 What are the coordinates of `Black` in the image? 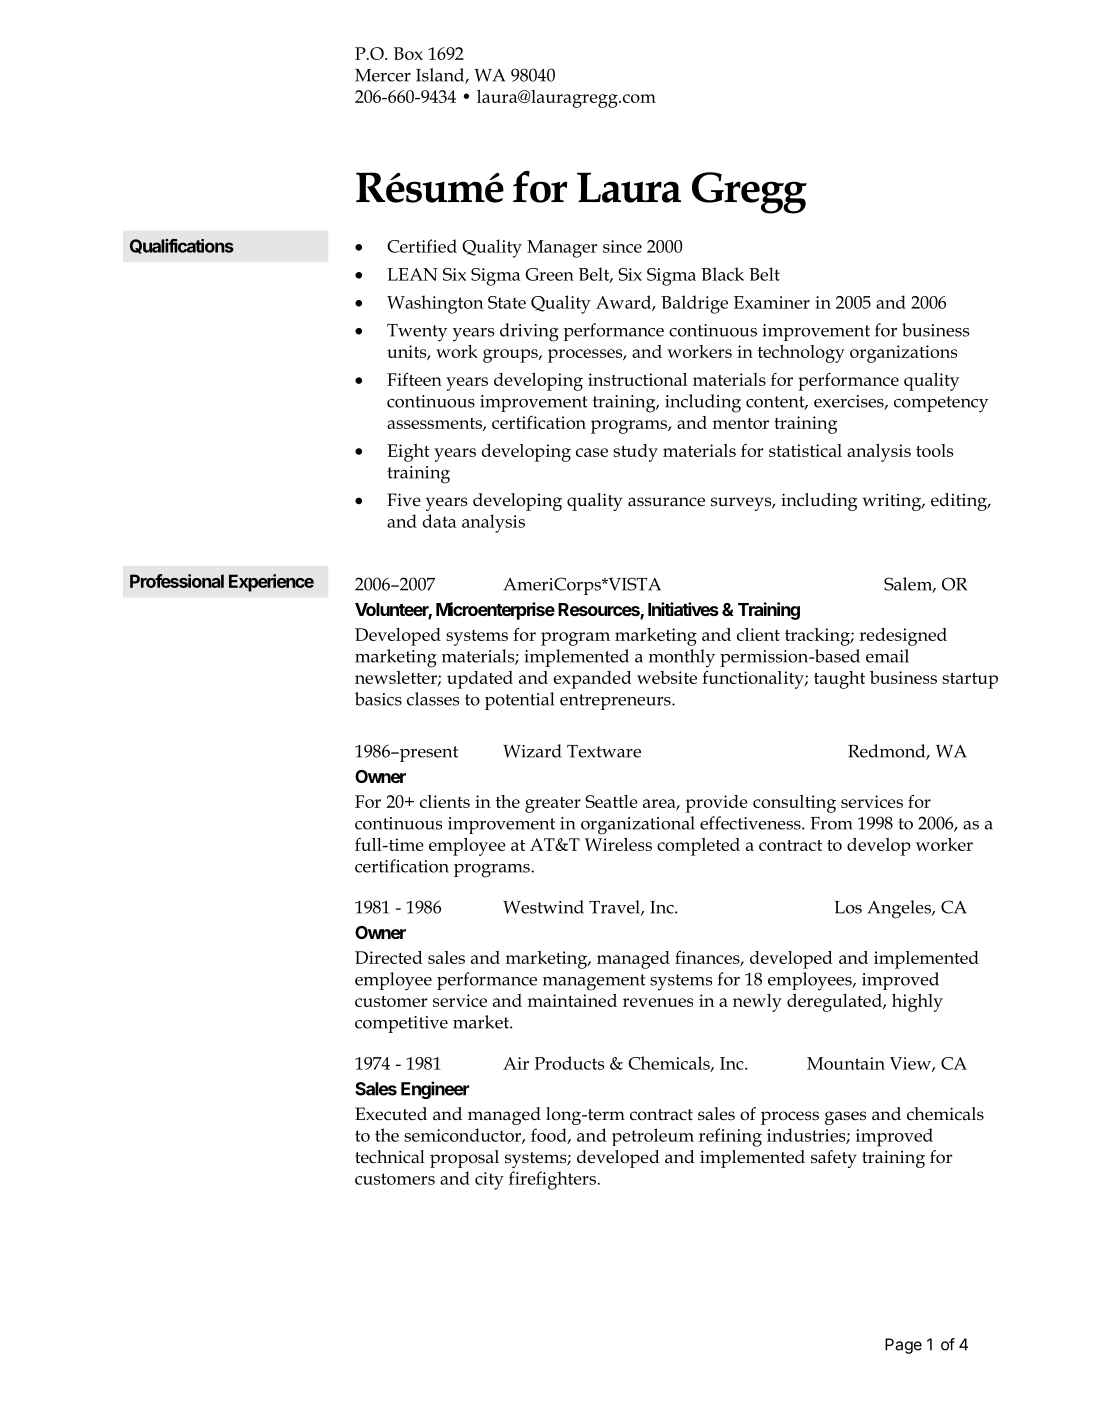 It's located at (722, 274).
